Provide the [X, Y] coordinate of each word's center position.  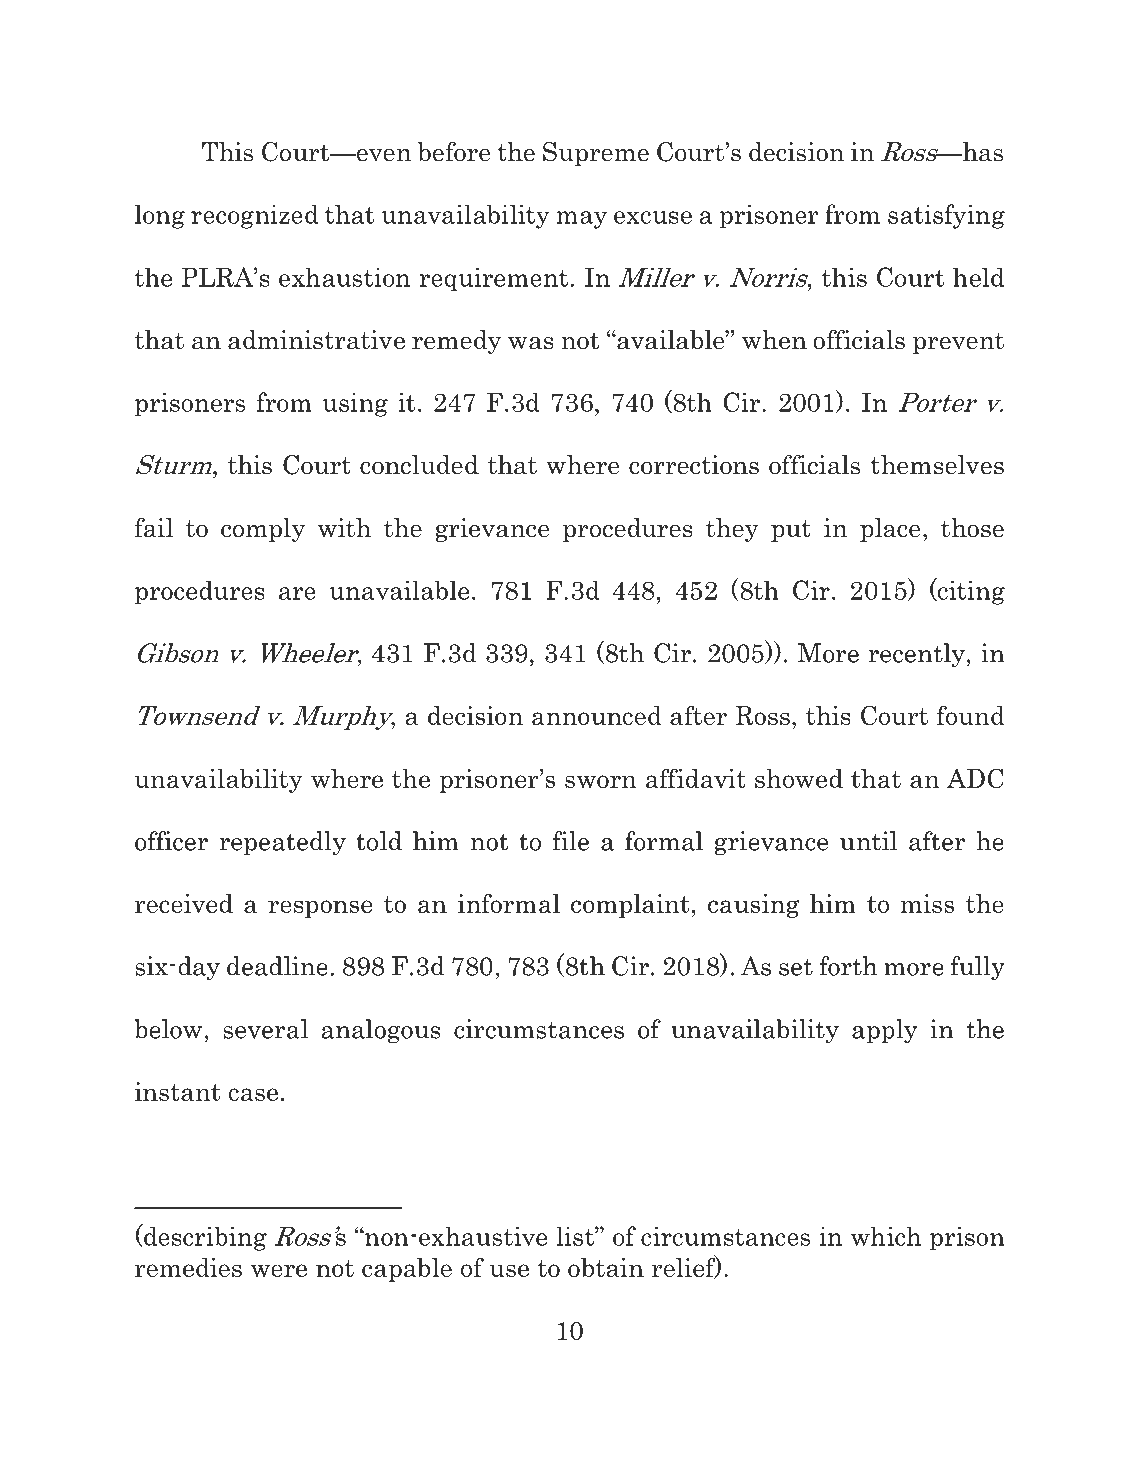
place [890, 530]
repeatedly [282, 843]
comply [263, 530]
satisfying [946, 216]
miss [927, 903]
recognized [255, 216]
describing [204, 1237]
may [582, 220]
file [570, 841]
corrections [694, 465]
